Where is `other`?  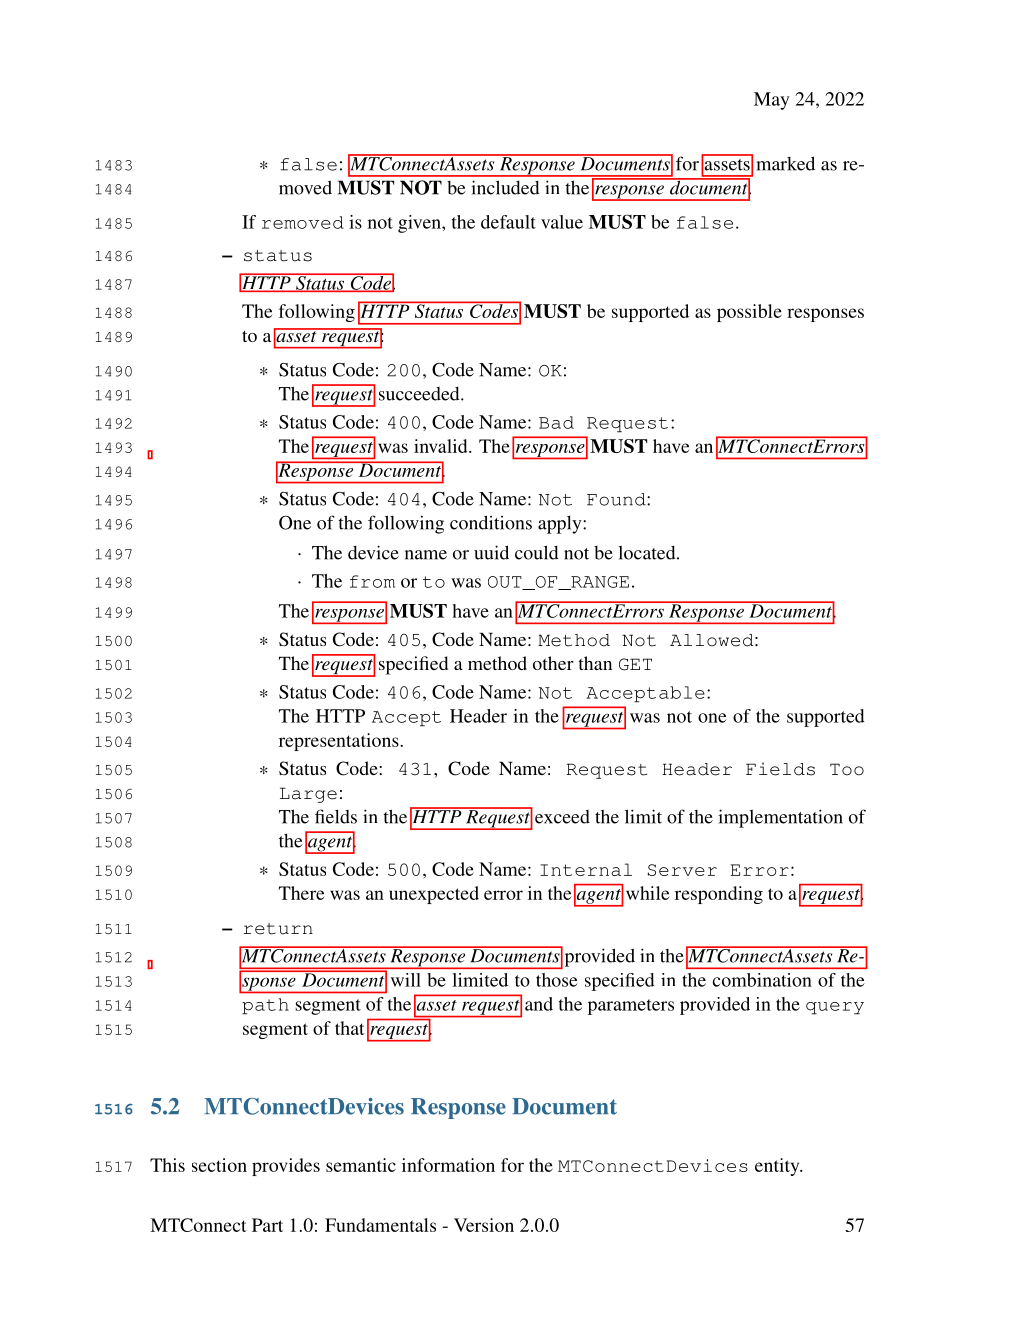 other is located at coordinates (553, 663).
